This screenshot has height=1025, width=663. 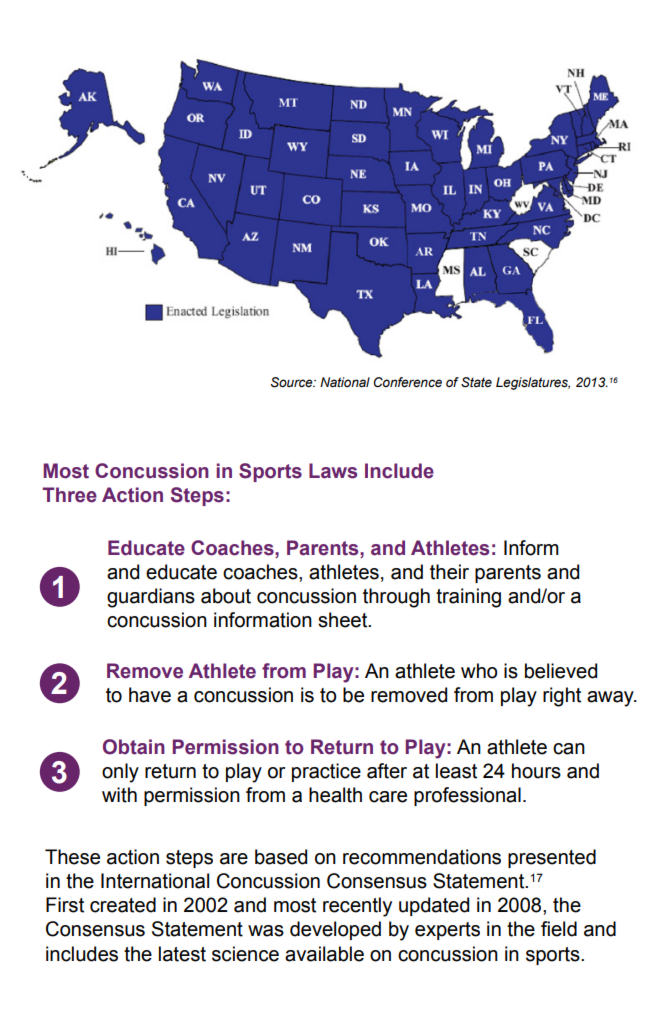 What do you see at coordinates (123, 905) in the screenshot?
I see `created` at bounding box center [123, 905].
